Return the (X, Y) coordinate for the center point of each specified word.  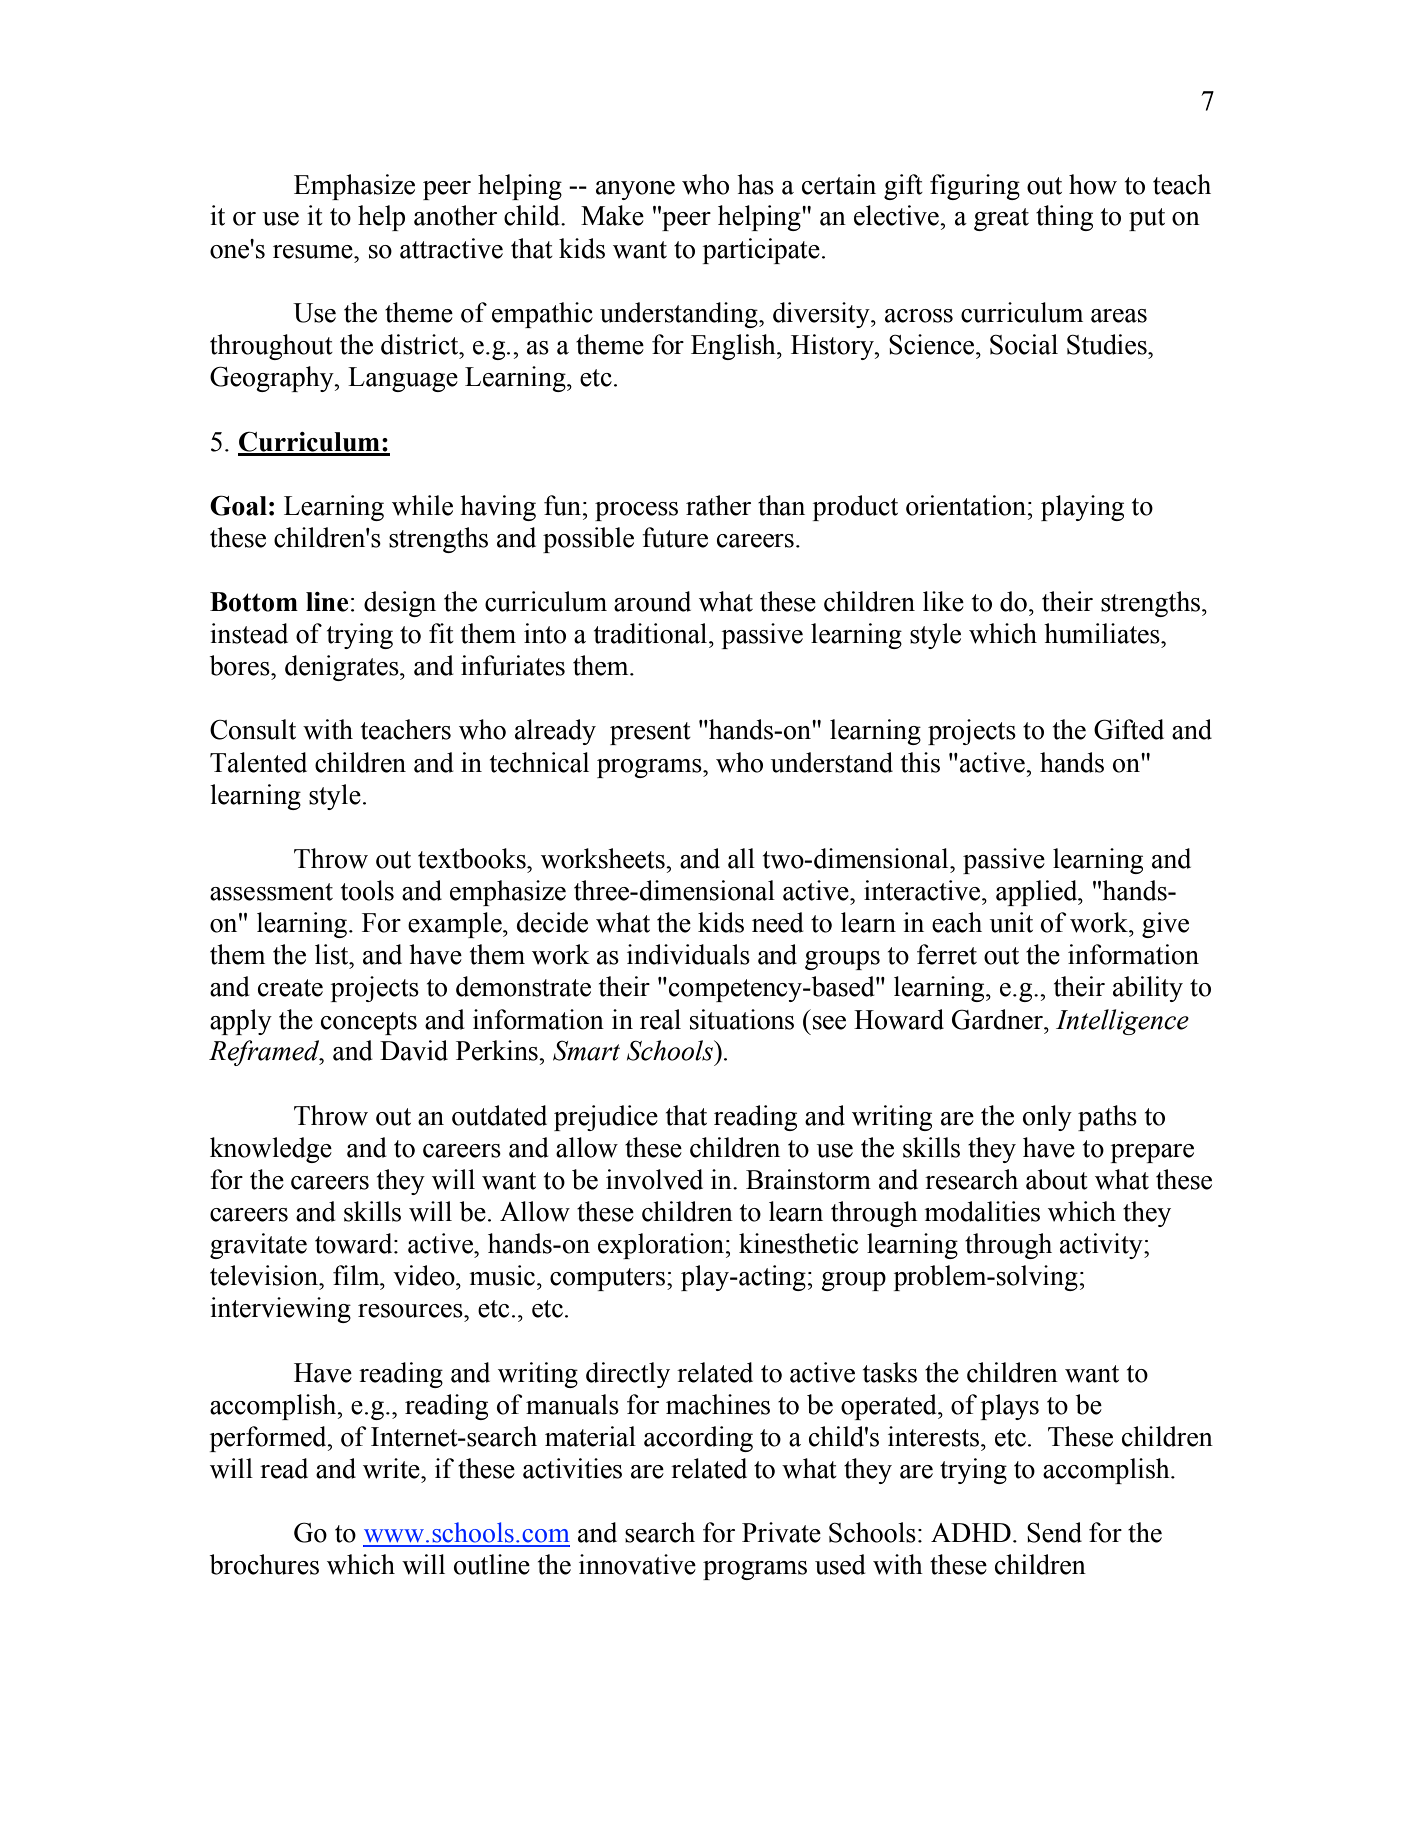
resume (314, 252)
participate (761, 251)
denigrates (343, 668)
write (392, 1468)
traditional (652, 633)
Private (781, 1532)
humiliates (1103, 633)
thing (1064, 218)
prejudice (606, 1118)
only (1047, 1118)
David (414, 1050)
